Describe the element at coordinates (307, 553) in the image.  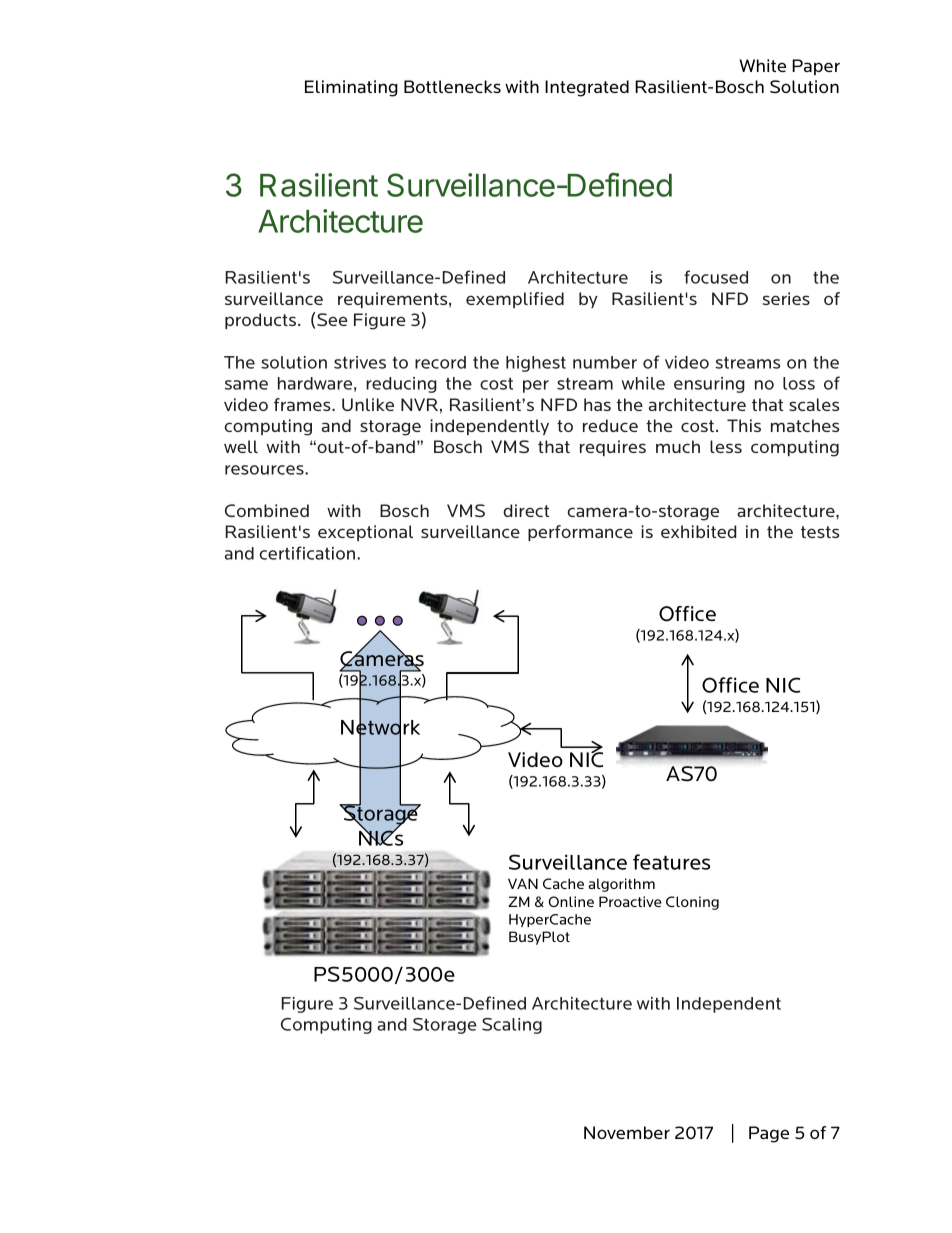
I see `certification` at that location.
